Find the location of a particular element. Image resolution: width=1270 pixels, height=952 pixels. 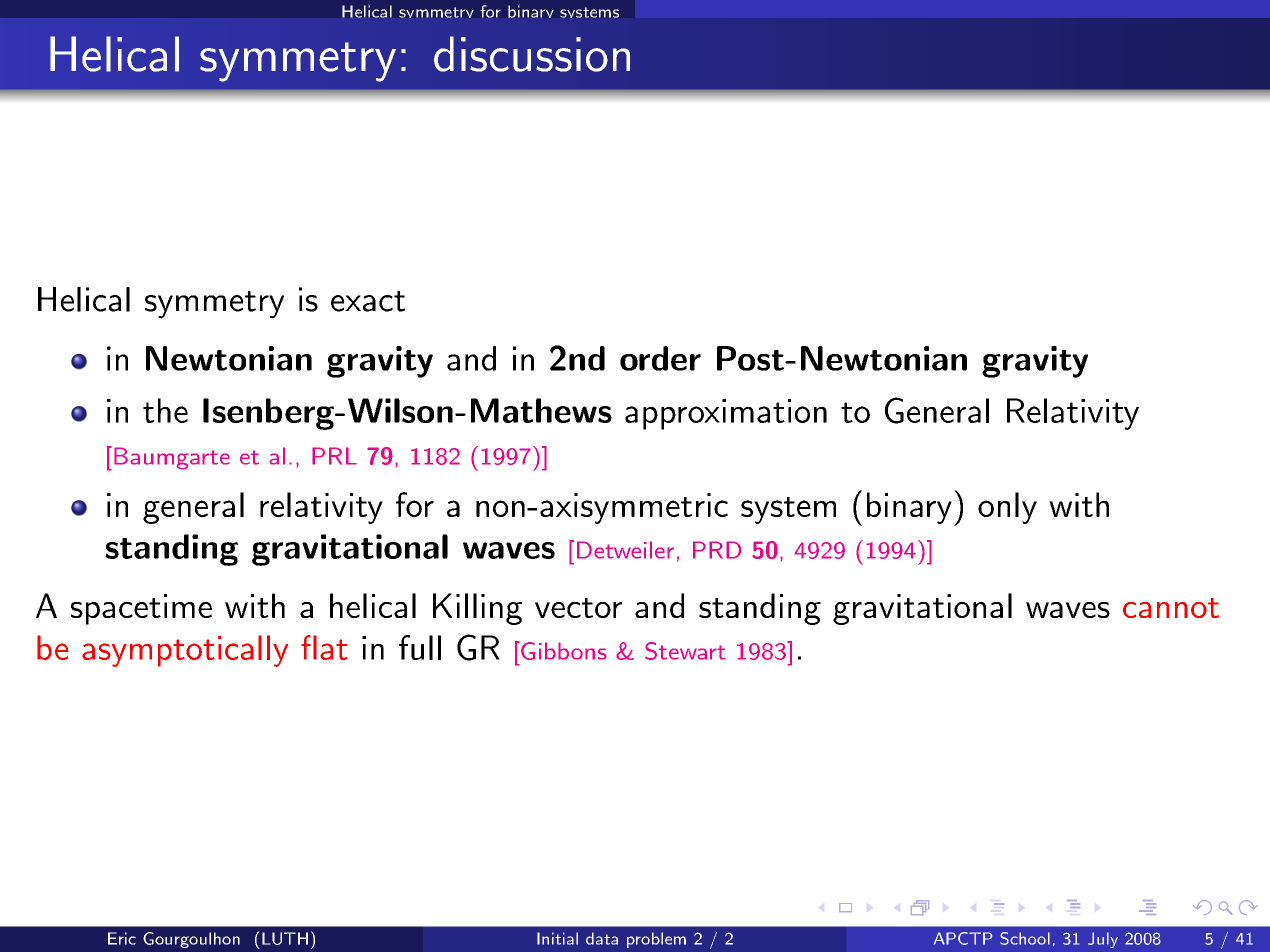

PRL is located at coordinates (334, 456).
